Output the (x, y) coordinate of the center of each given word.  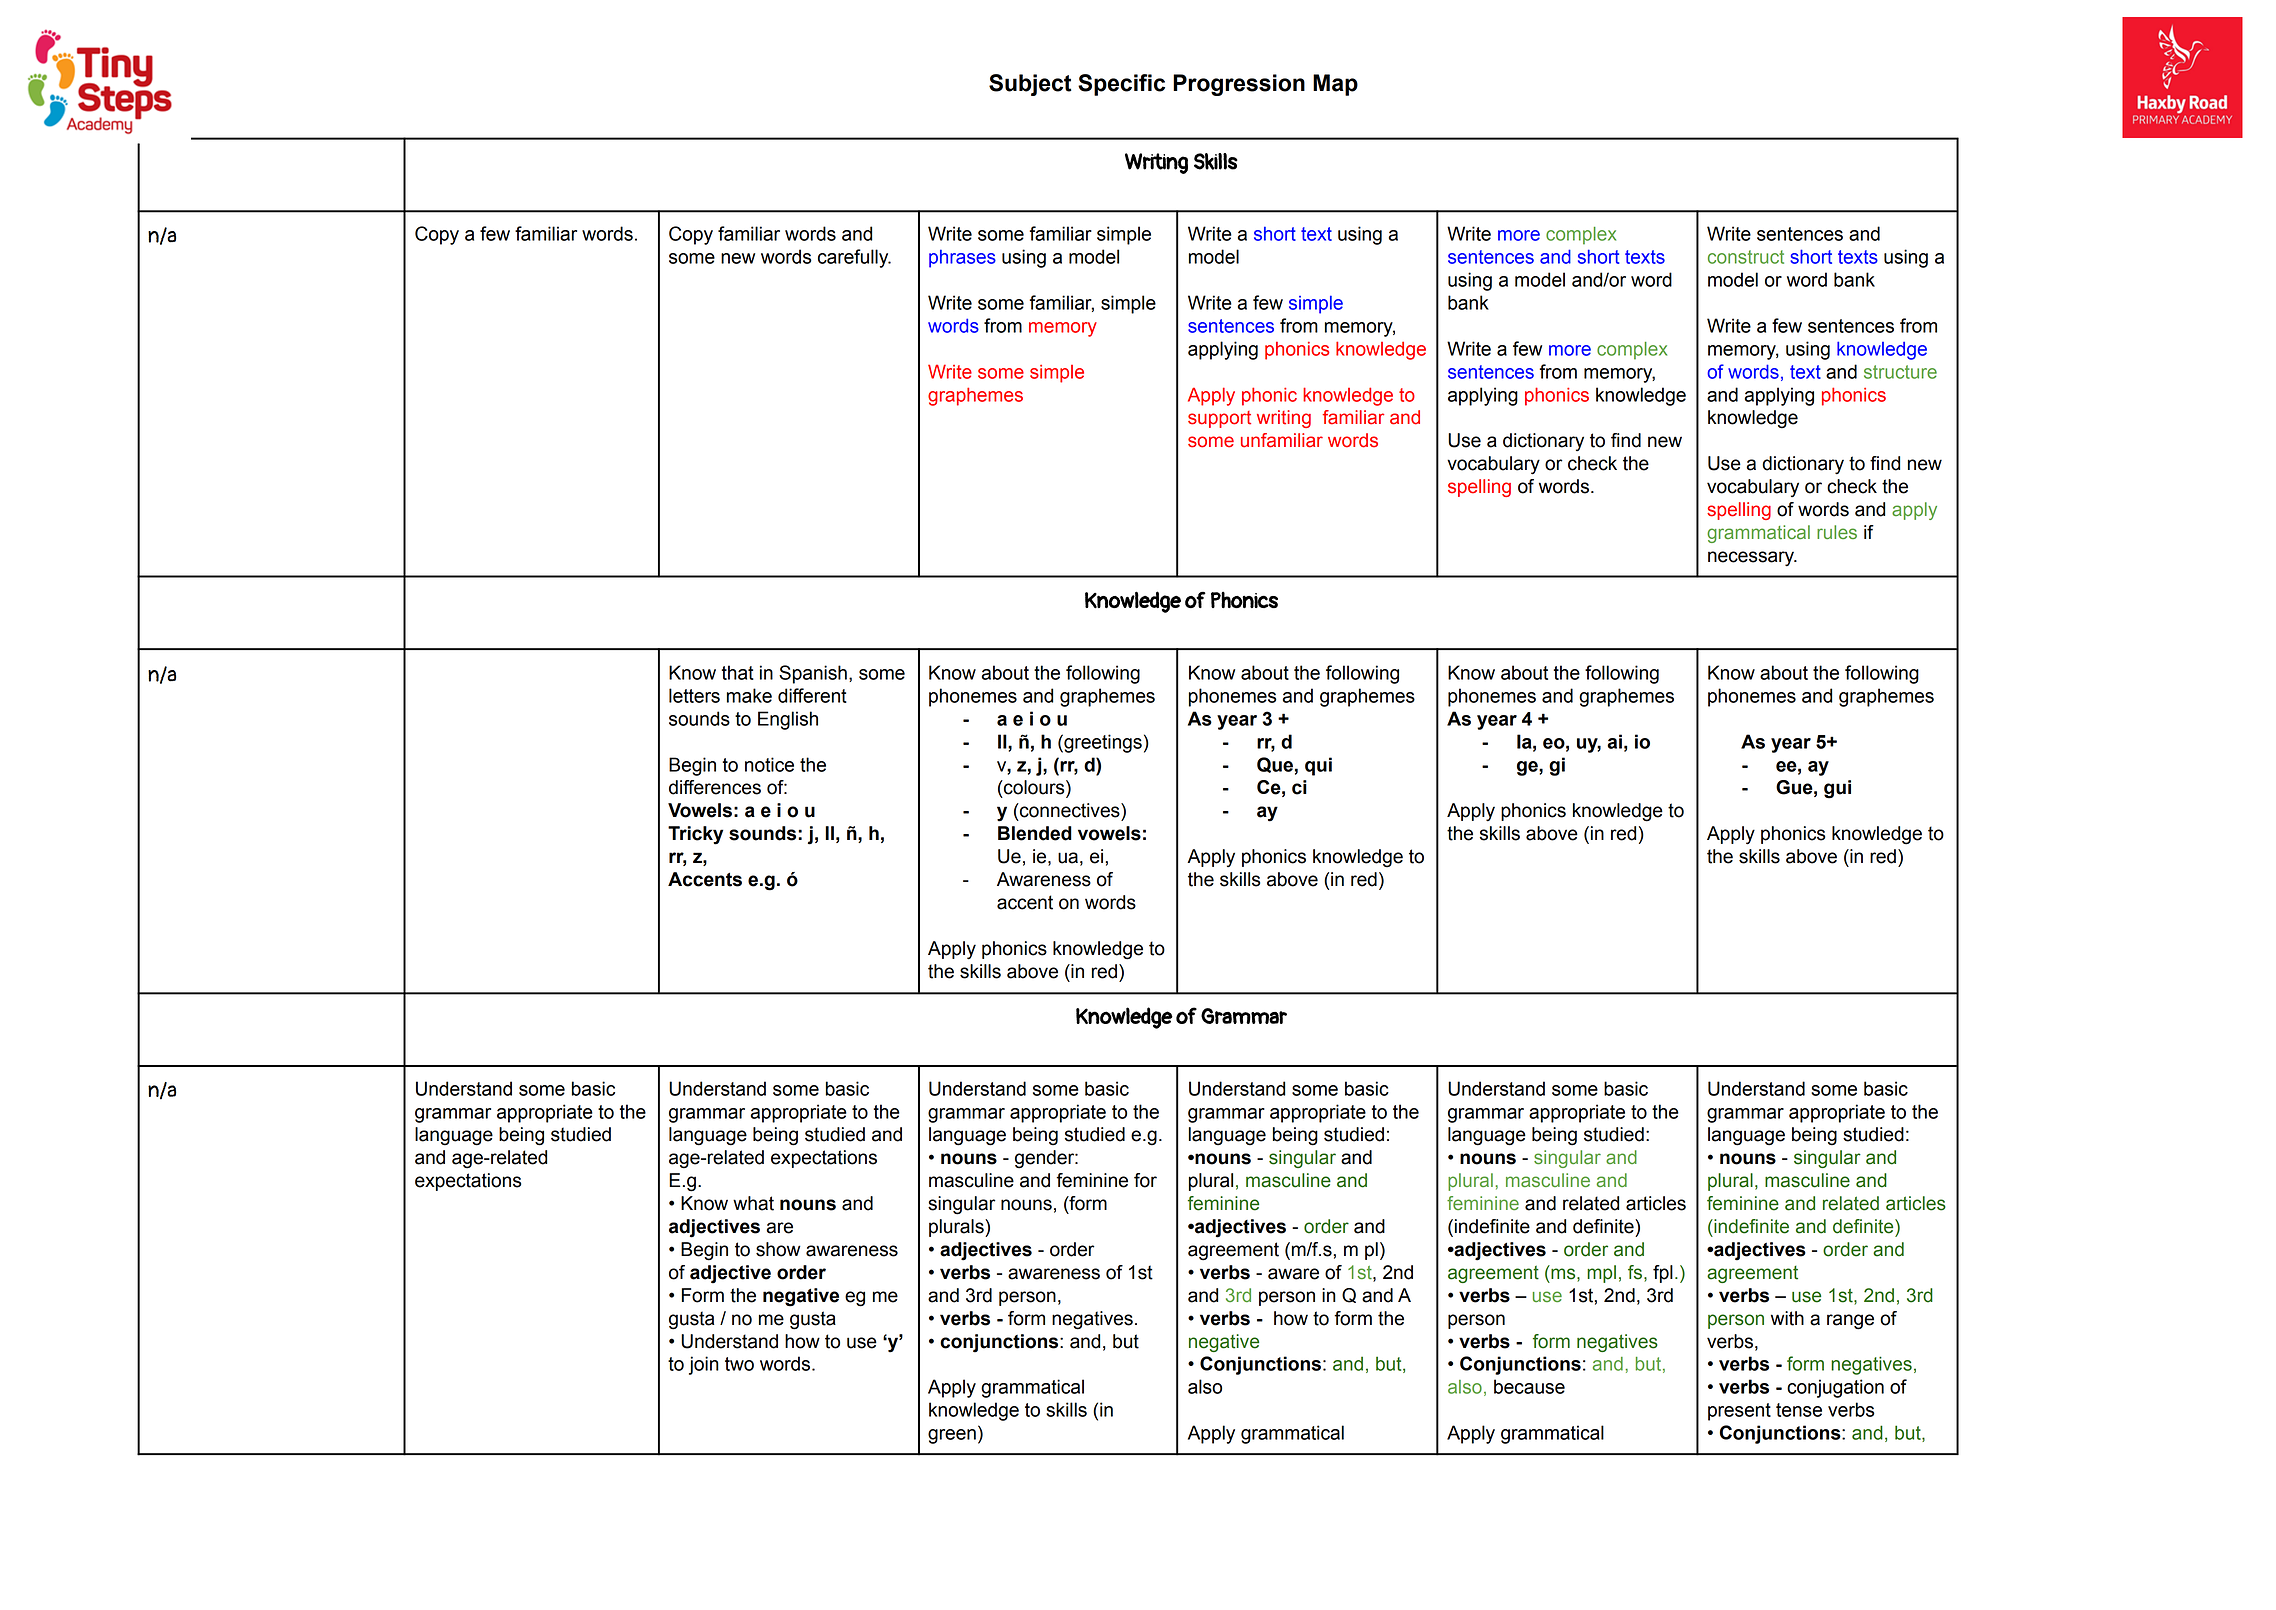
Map (1335, 85)
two (739, 1364)
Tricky (695, 835)
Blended (1035, 833)
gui (1837, 789)
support (1219, 419)
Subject (1030, 85)
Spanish (813, 674)
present (1739, 1412)
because (1529, 1386)
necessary (1752, 559)
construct (1746, 257)
